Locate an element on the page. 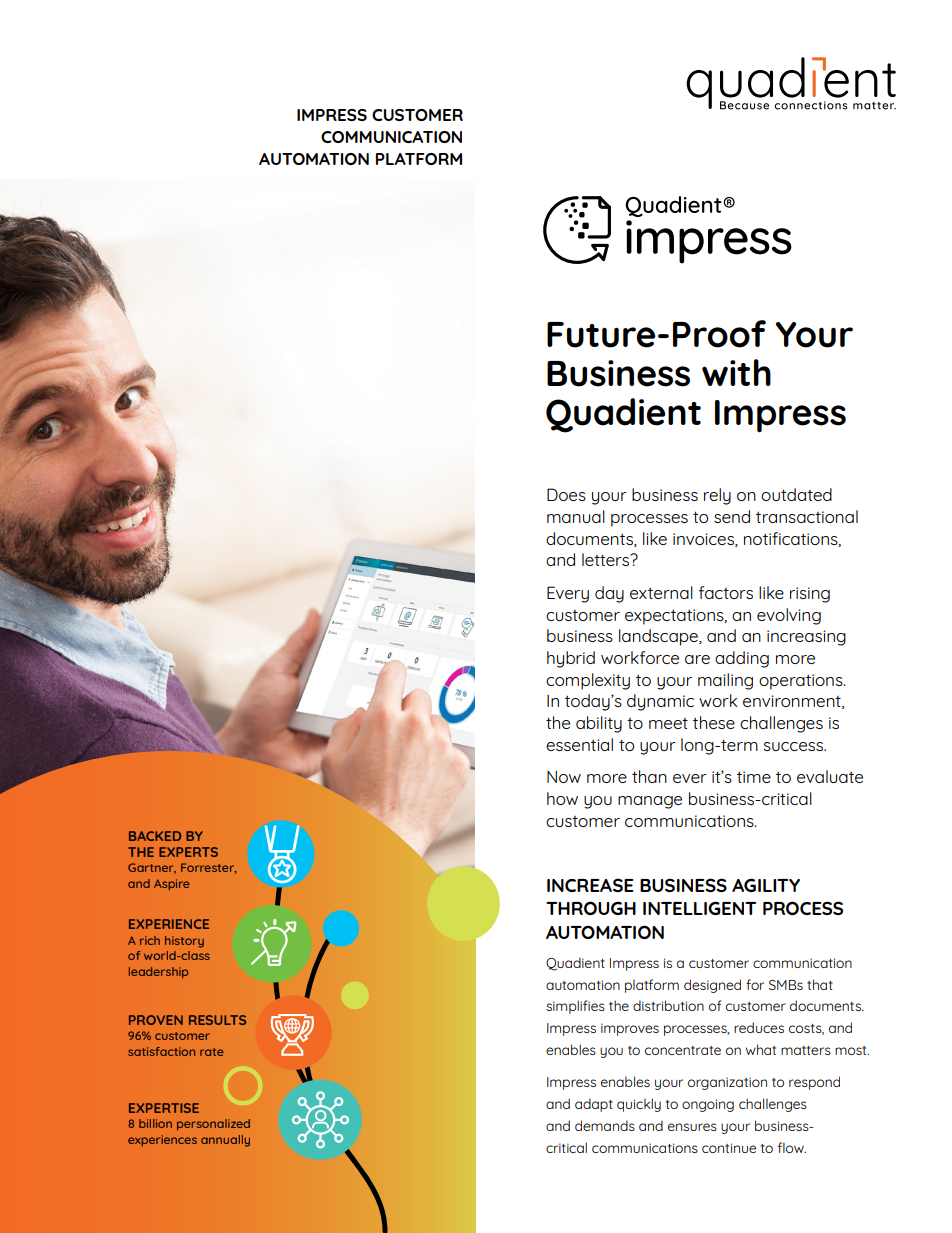  factors is located at coordinates (726, 592).
